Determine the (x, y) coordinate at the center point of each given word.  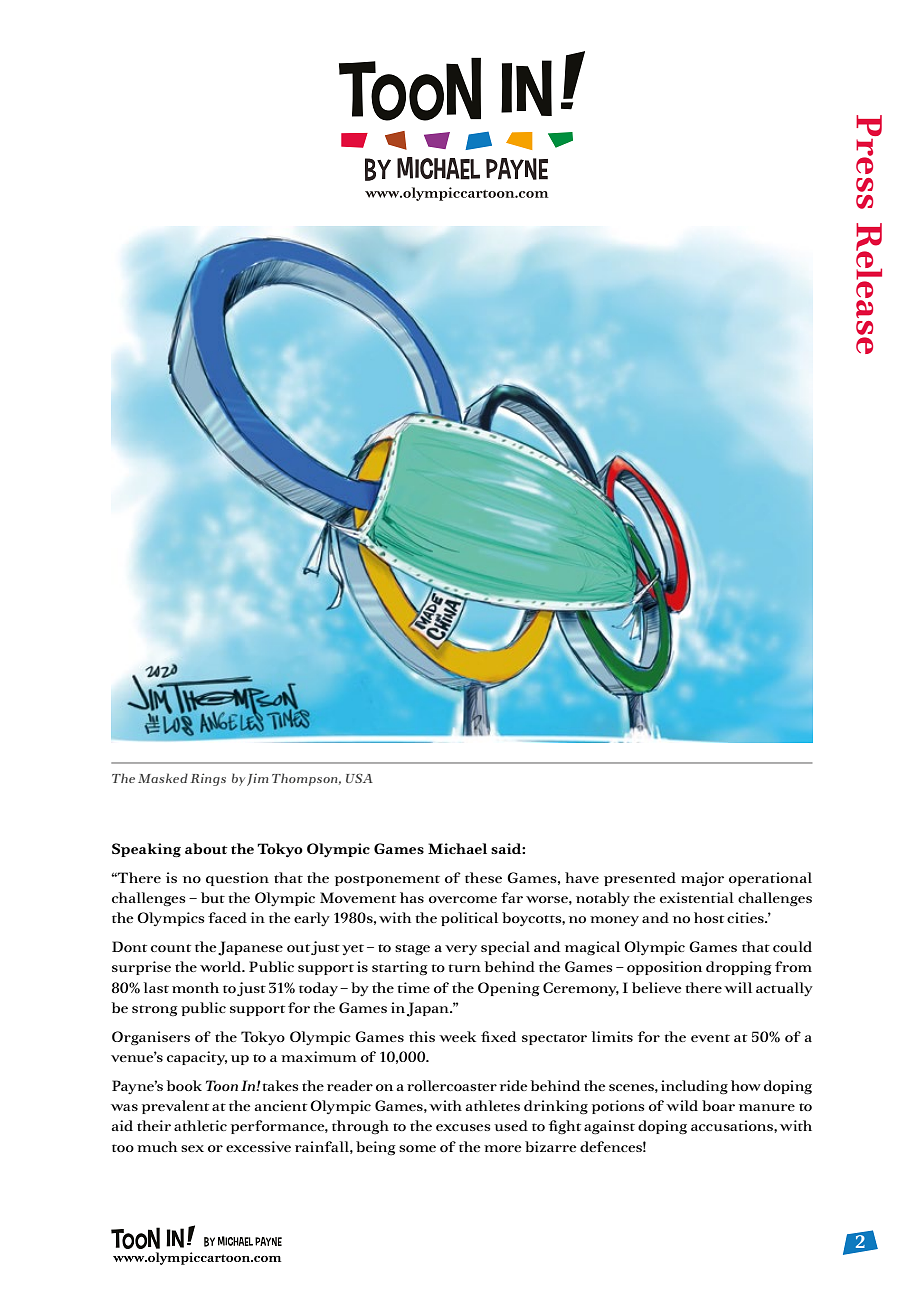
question (237, 879)
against (609, 1127)
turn (464, 968)
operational (770, 879)
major (702, 879)
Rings (208, 779)
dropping (739, 968)
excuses (463, 1127)
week (457, 1036)
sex (192, 1148)
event (710, 1038)
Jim (257, 780)
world (222, 966)
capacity (197, 1058)
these (483, 877)
